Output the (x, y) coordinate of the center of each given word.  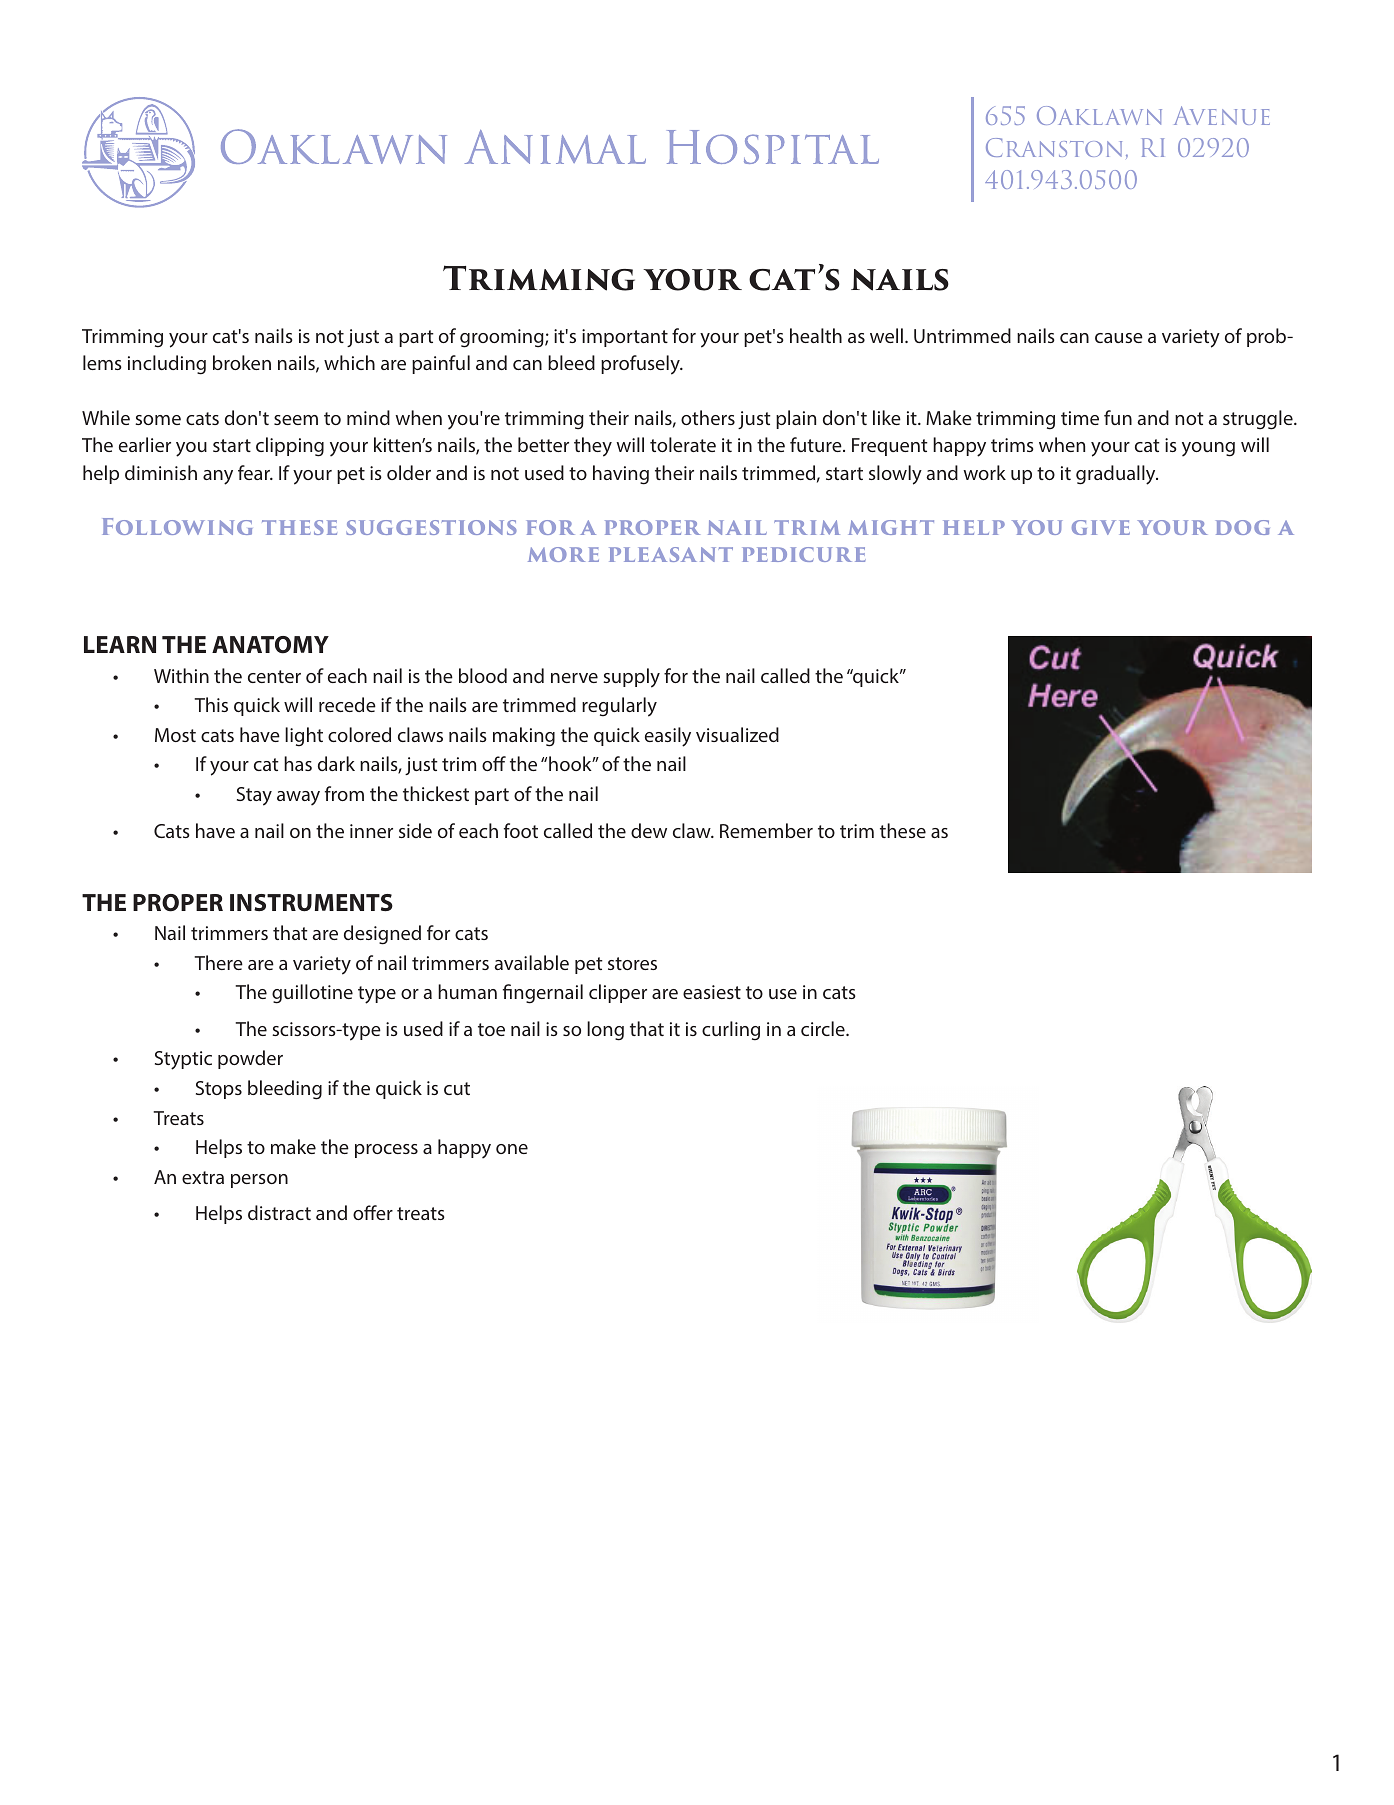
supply (631, 678)
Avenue (1222, 115)
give (1101, 527)
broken (242, 362)
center (274, 676)
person (259, 1181)
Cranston (1054, 147)
